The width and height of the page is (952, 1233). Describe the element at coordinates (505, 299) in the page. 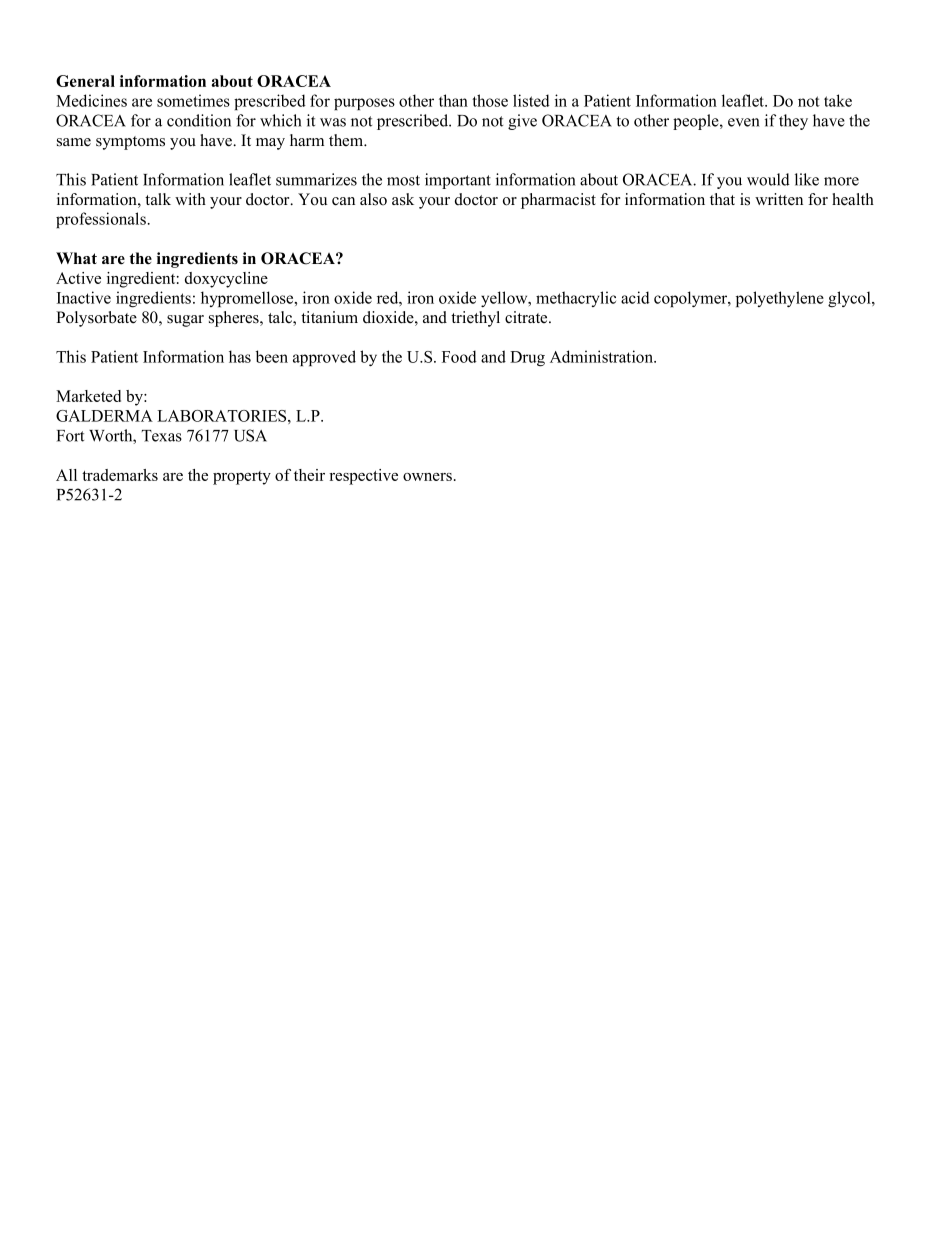

I see `yellow` at that location.
